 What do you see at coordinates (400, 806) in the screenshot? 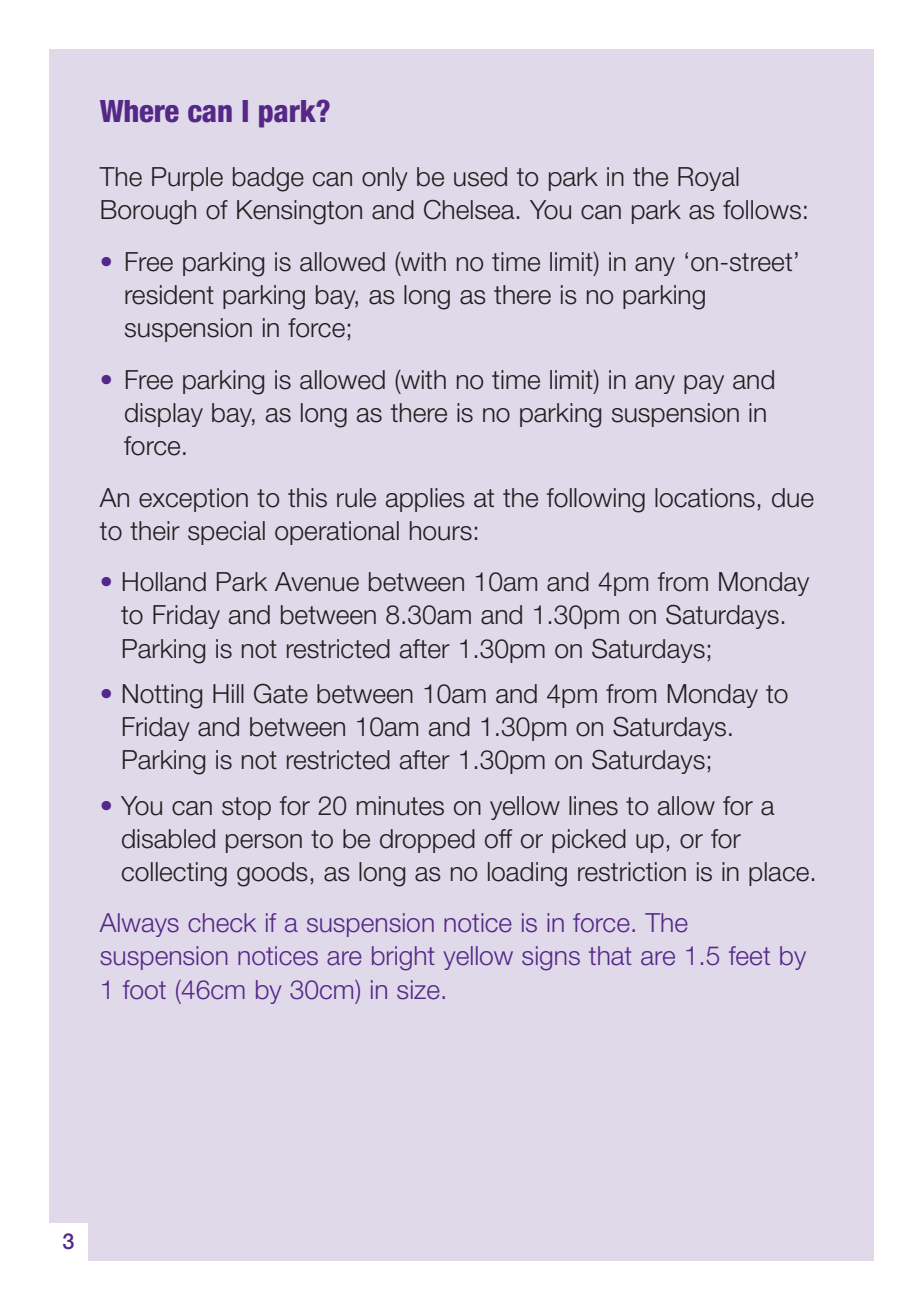
I see `minutes` at bounding box center [400, 806].
